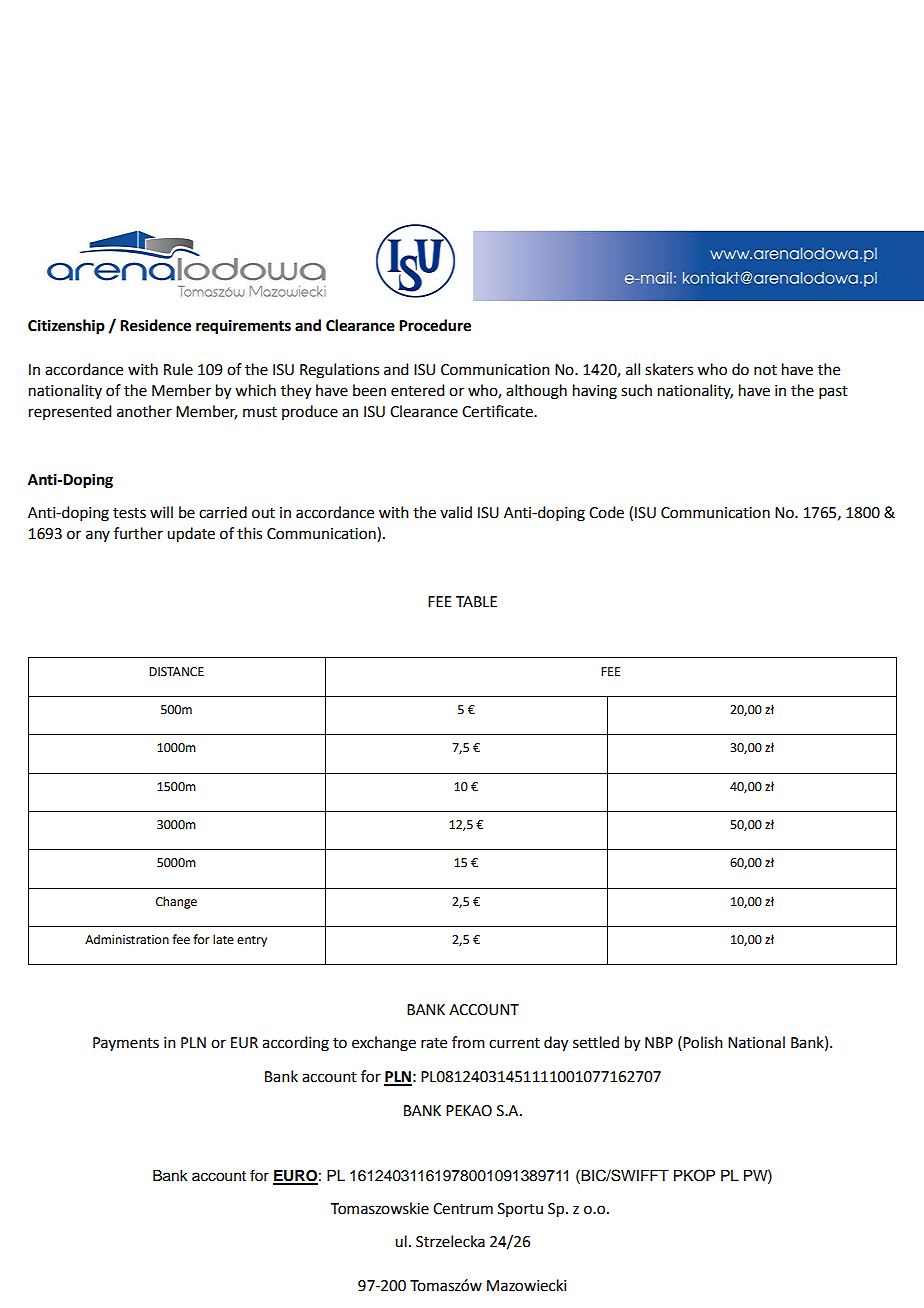 The width and height of the document is (924, 1308). What do you see at coordinates (176, 672) in the document?
I see `DISTANCE` at bounding box center [176, 672].
